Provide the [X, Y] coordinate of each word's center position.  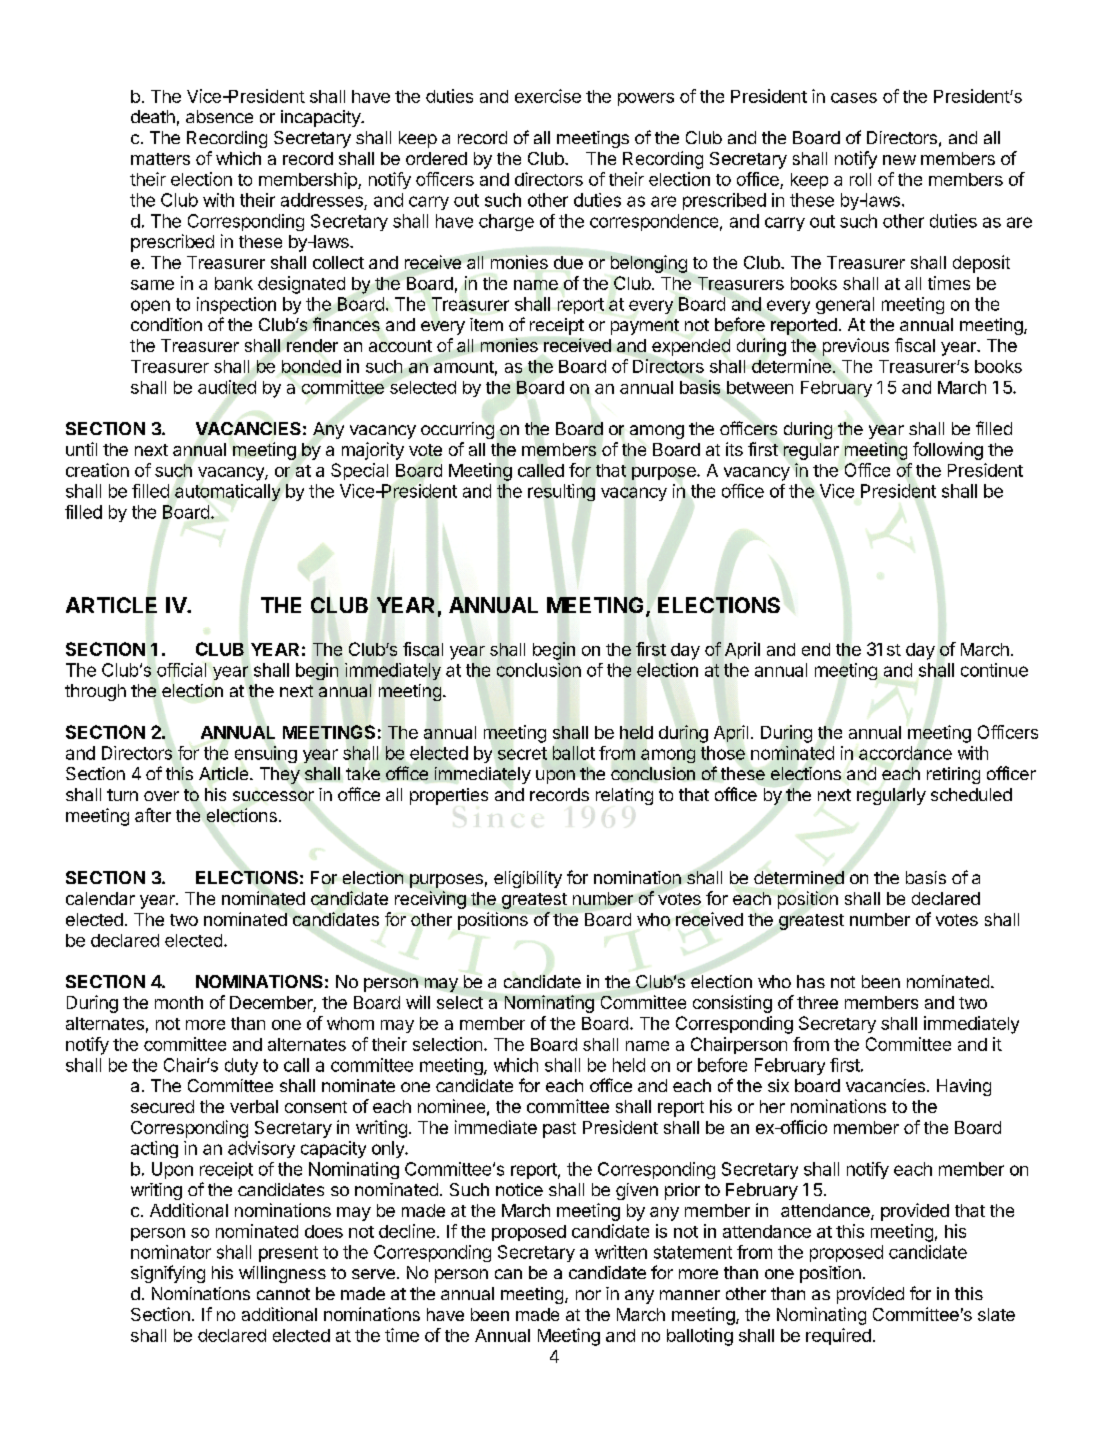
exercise [548, 96]
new [899, 160]
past [559, 1130]
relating [624, 796]
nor [588, 1295]
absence [219, 116]
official [181, 670]
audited [227, 387]
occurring [457, 430]
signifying [168, 1274]
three [817, 1002]
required [838, 1336]
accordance [905, 753]
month [179, 1002]
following [948, 451]
